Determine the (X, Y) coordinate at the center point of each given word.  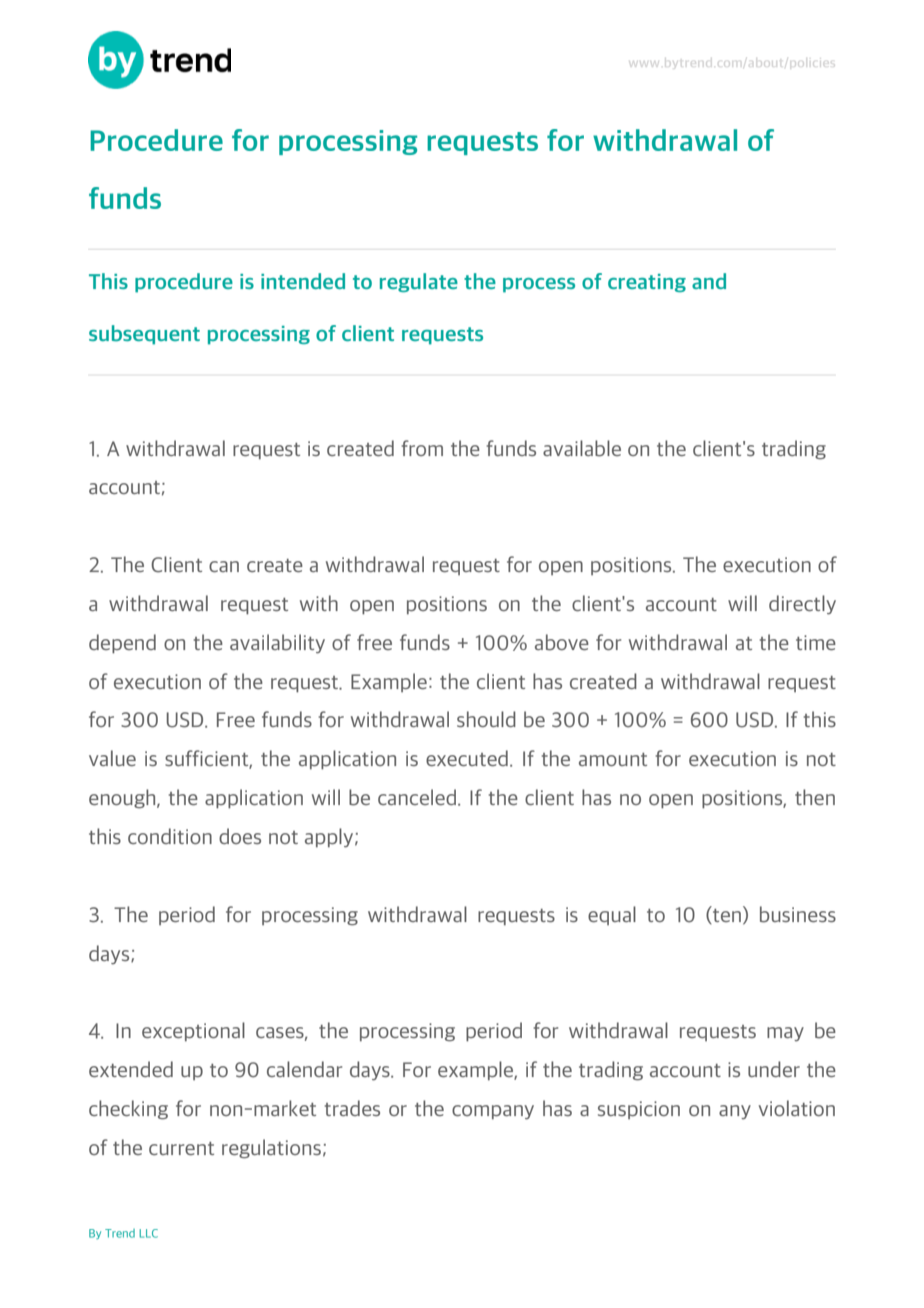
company (493, 1112)
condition (170, 836)
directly (802, 605)
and (709, 281)
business (798, 914)
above (562, 642)
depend (122, 644)
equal (612, 915)
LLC (148, 1233)
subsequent (144, 335)
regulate (419, 282)
